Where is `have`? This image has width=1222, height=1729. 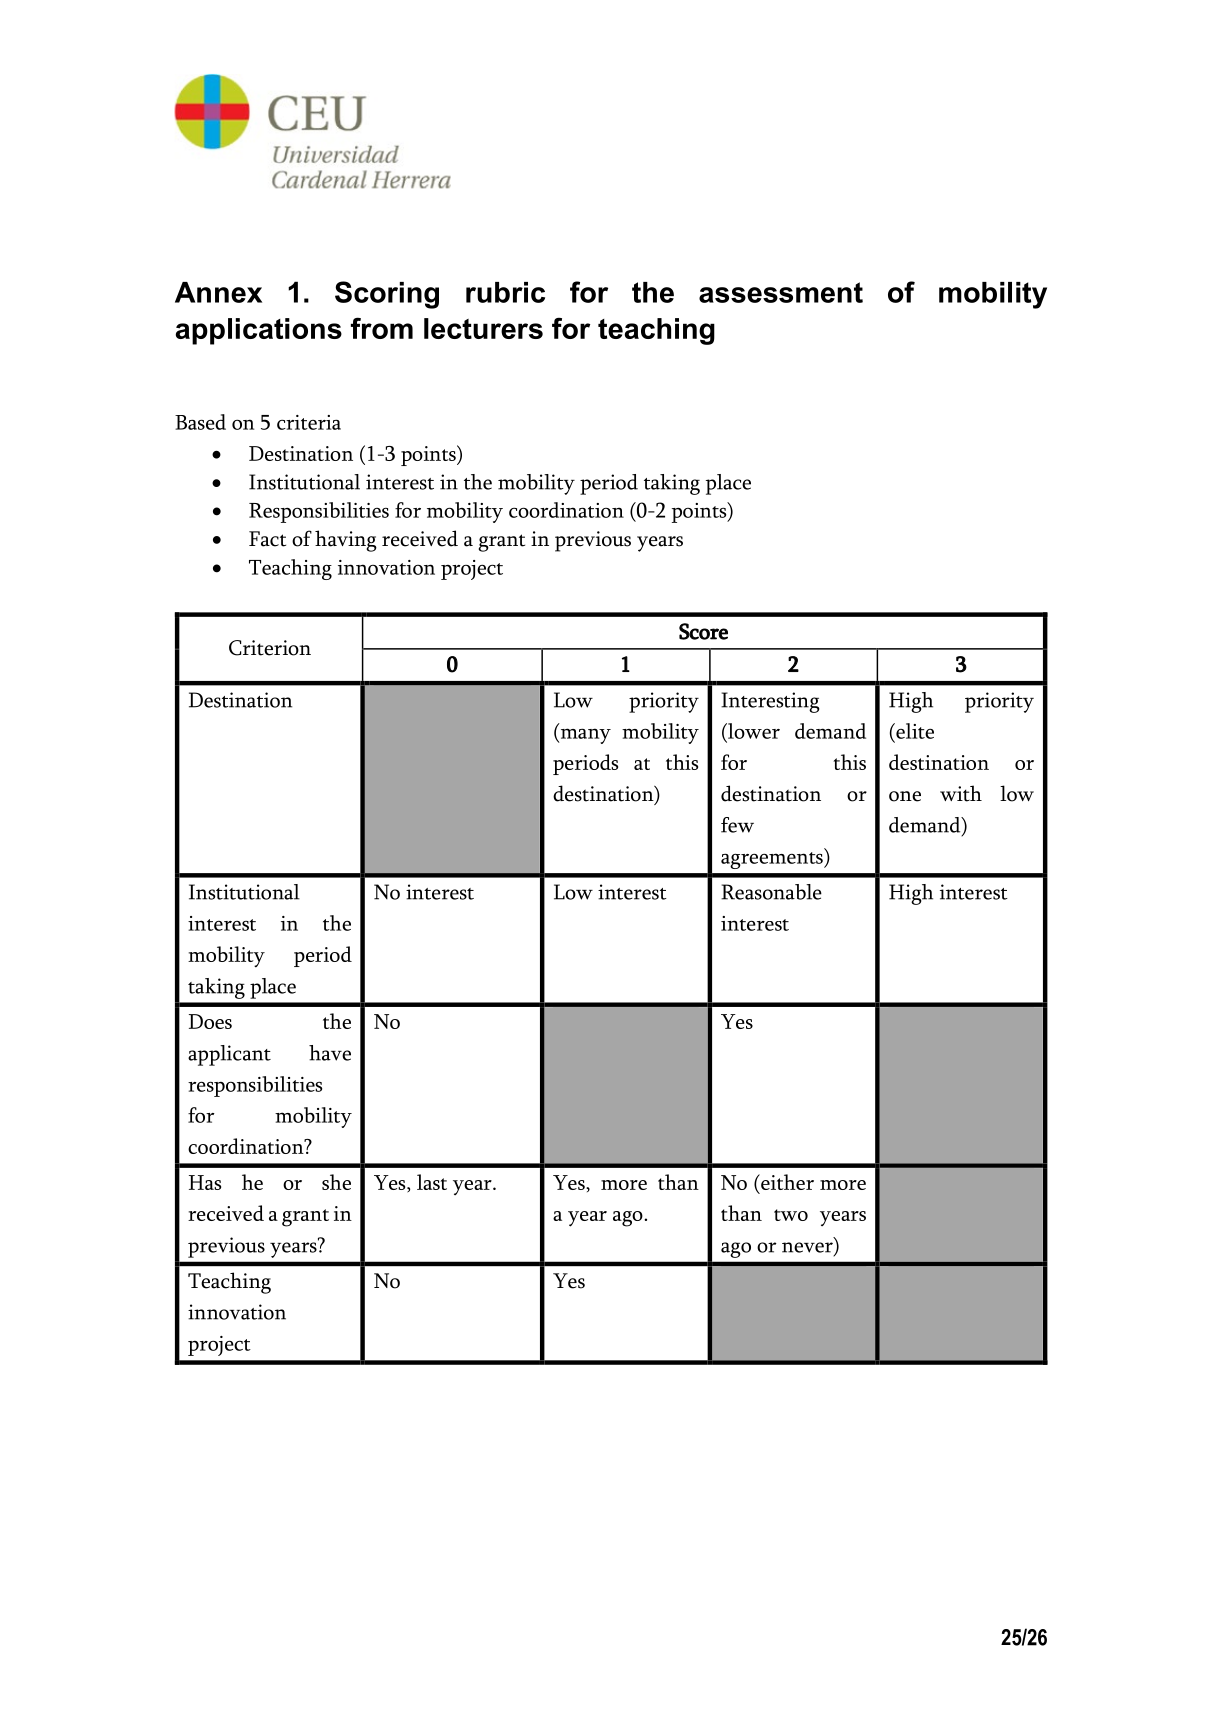
have is located at coordinates (330, 1053).
